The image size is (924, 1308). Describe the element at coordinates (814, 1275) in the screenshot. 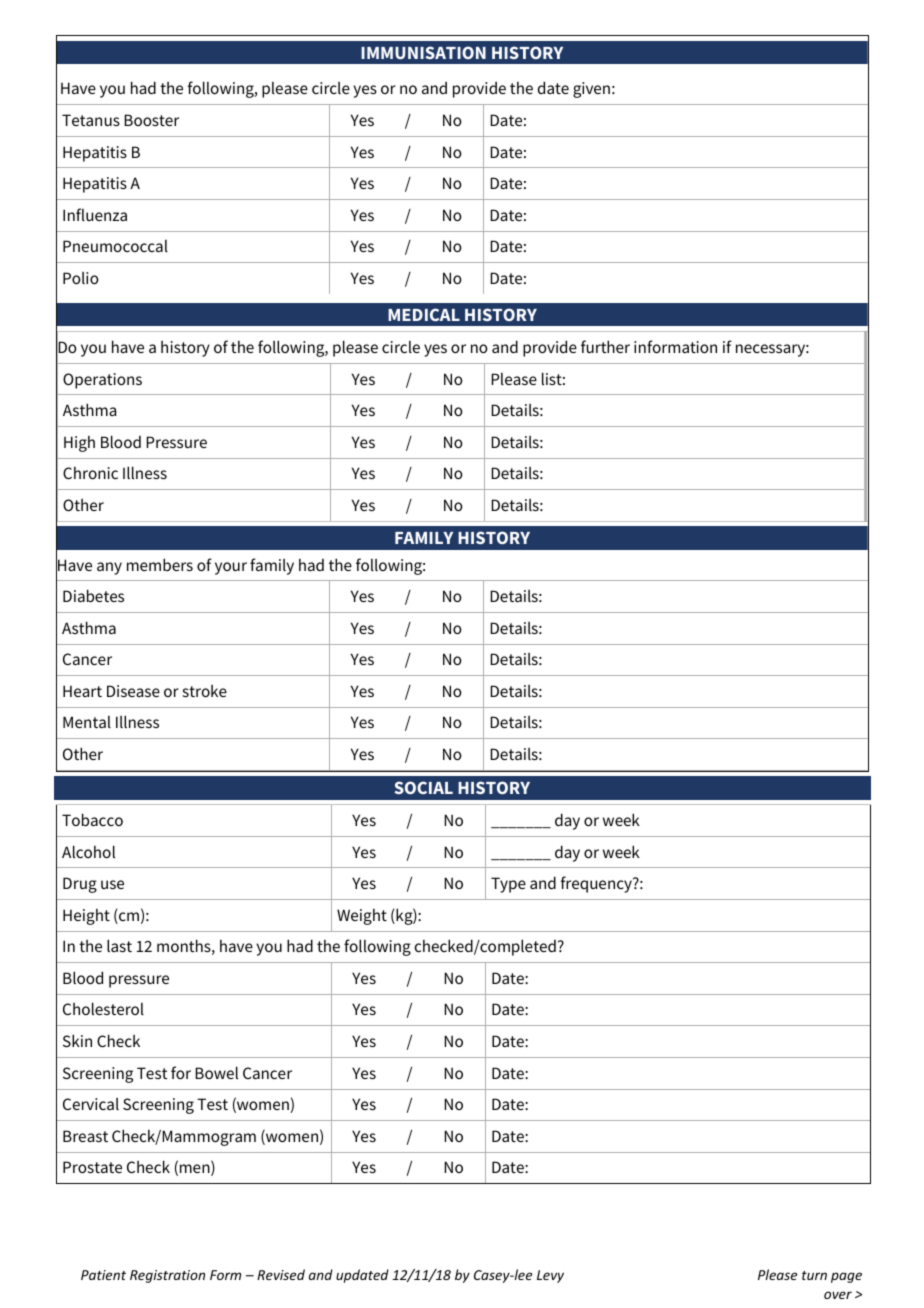

I see `turn` at that location.
